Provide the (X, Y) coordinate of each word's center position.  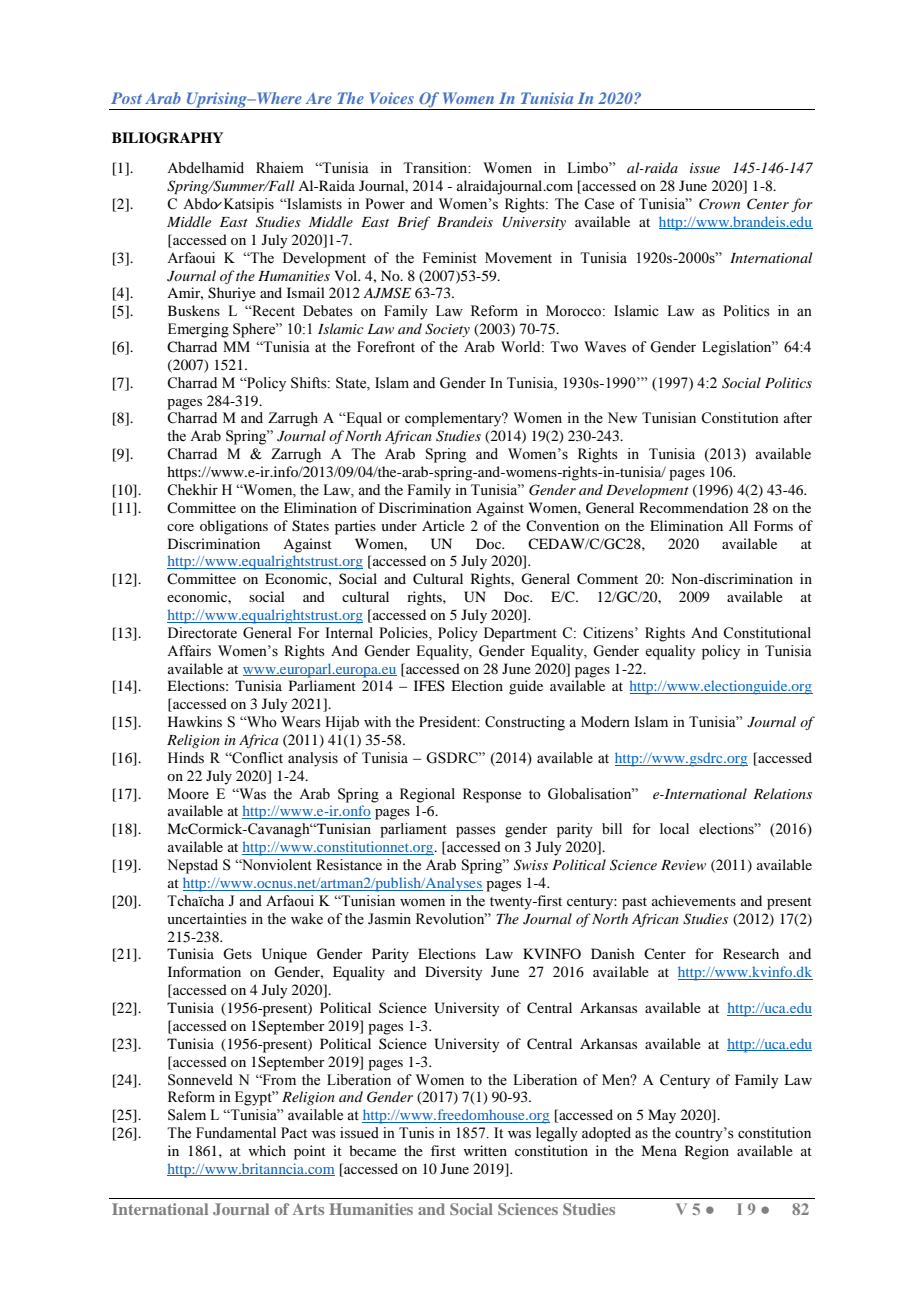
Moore (188, 794)
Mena (659, 1150)
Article (443, 525)
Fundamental (236, 1133)
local (674, 829)
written (485, 1150)
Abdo (201, 204)
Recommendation (694, 507)
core (180, 527)
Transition (436, 168)
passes (476, 832)
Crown (719, 204)
